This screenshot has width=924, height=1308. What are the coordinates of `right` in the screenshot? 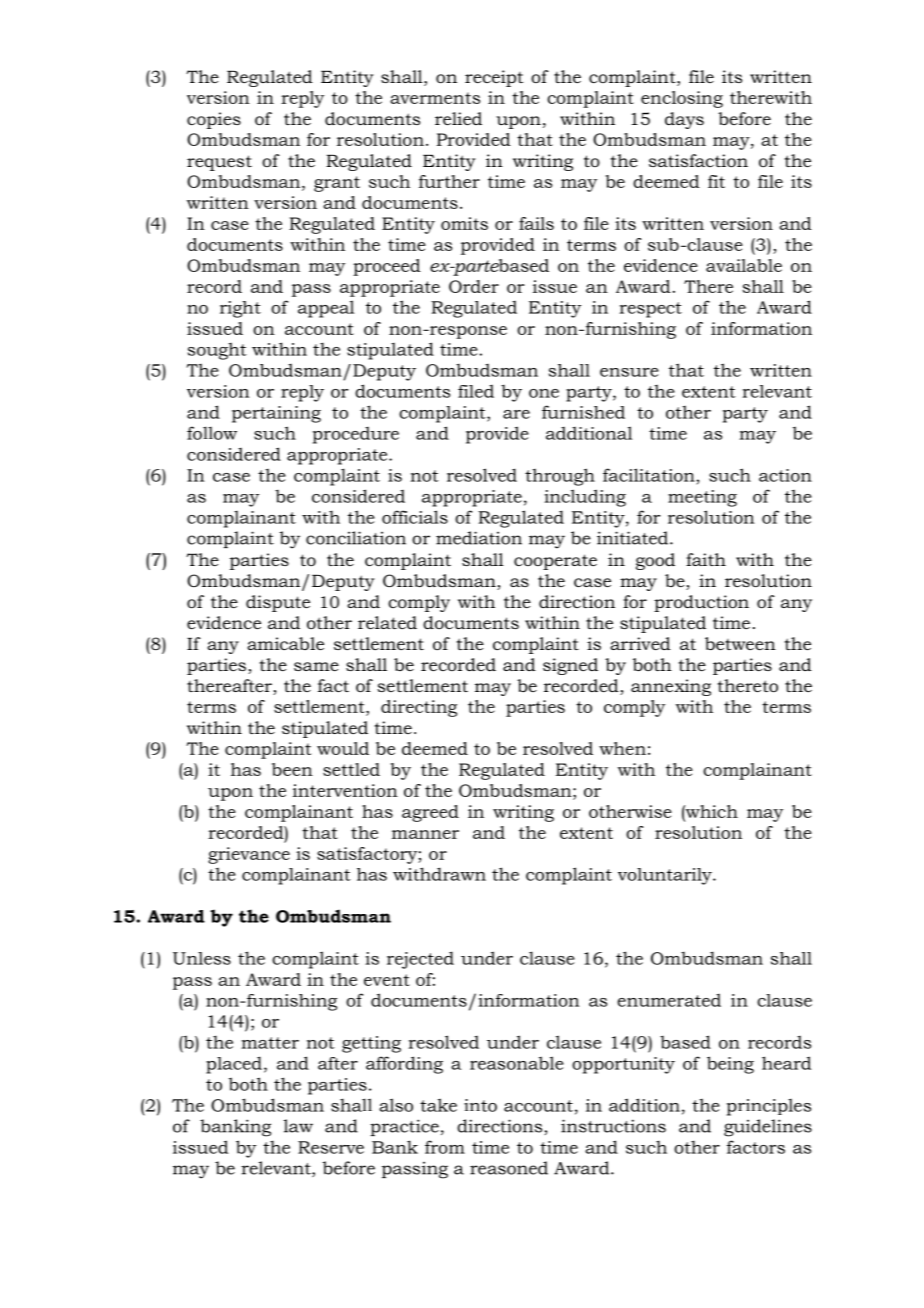 It's located at (240, 309).
